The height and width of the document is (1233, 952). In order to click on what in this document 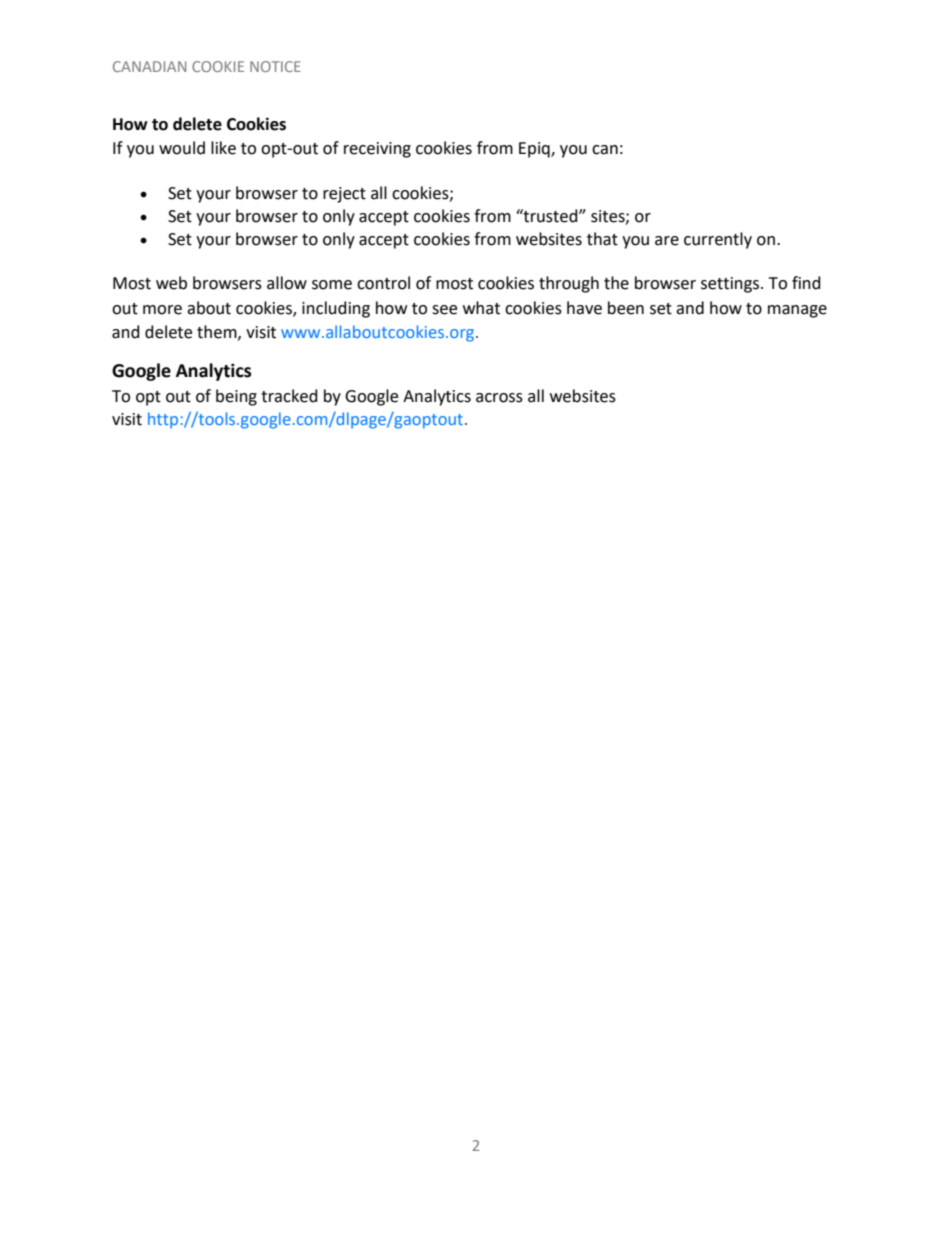, I will do `click(481, 308)`.
